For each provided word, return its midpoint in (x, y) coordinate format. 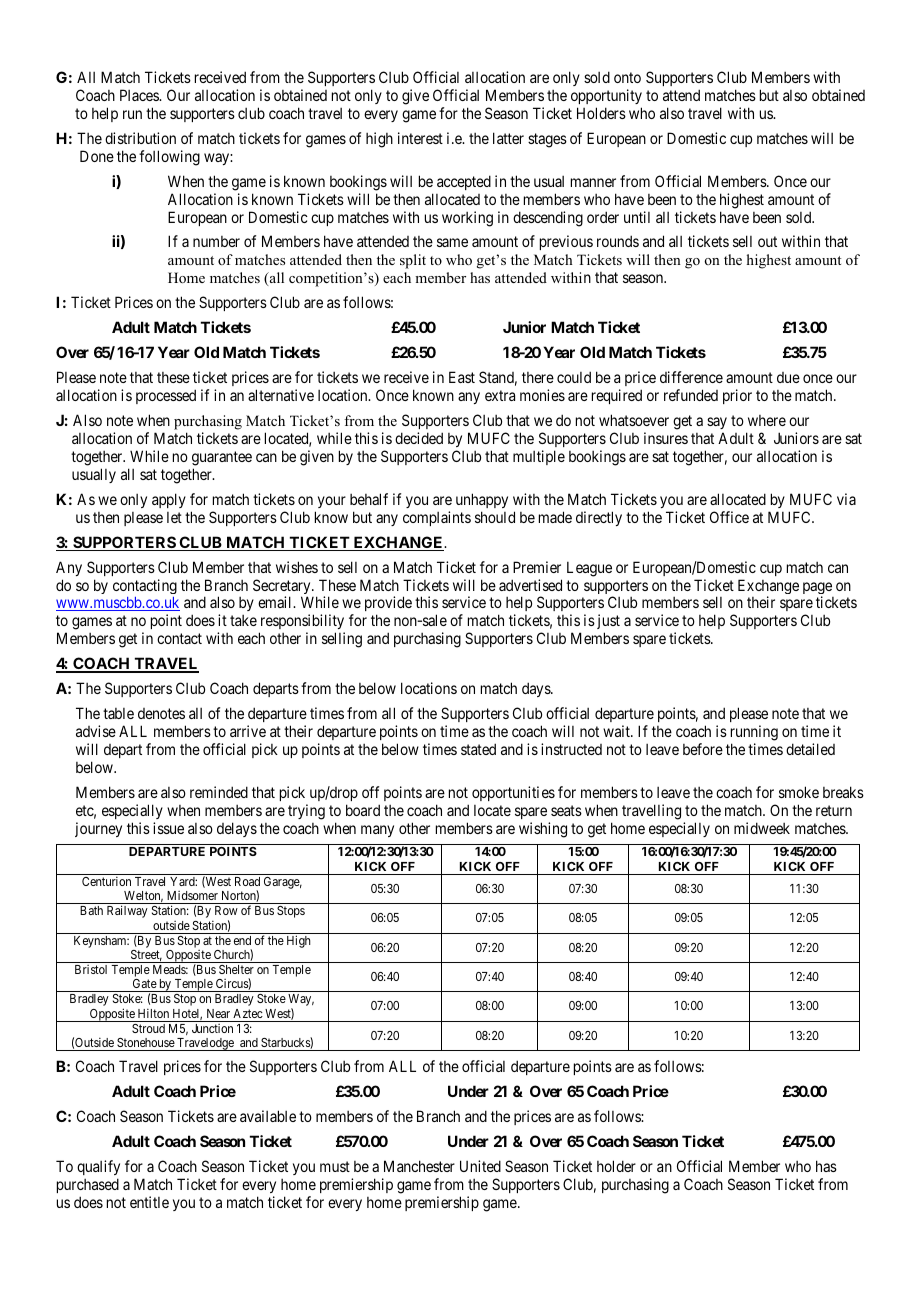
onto (627, 77)
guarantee (222, 458)
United (480, 1166)
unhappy (482, 500)
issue (168, 828)
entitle (149, 1202)
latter (508, 138)
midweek (762, 828)
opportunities (513, 793)
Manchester (419, 1166)
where (767, 420)
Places (140, 95)
